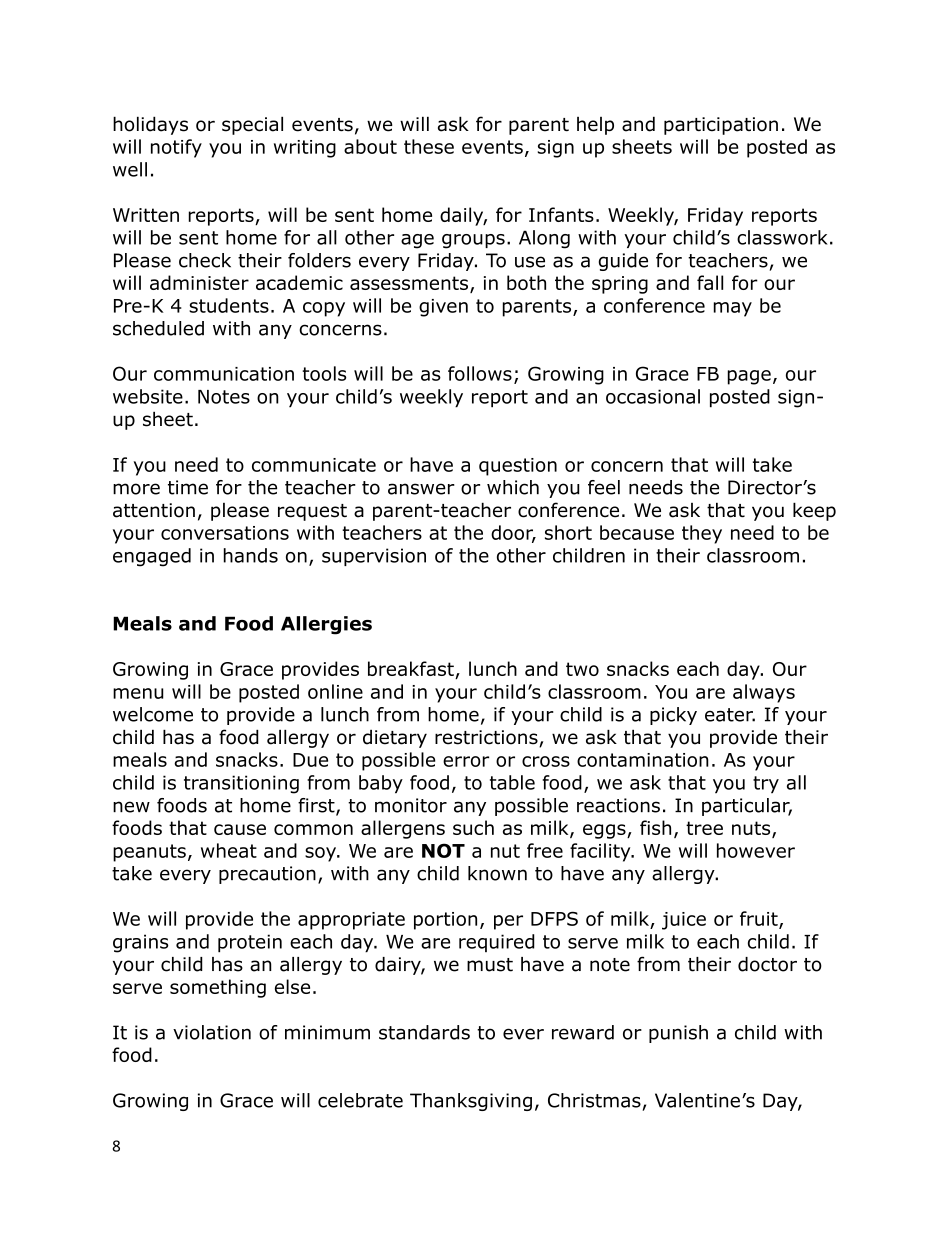  I want to click on they, so click(702, 534).
